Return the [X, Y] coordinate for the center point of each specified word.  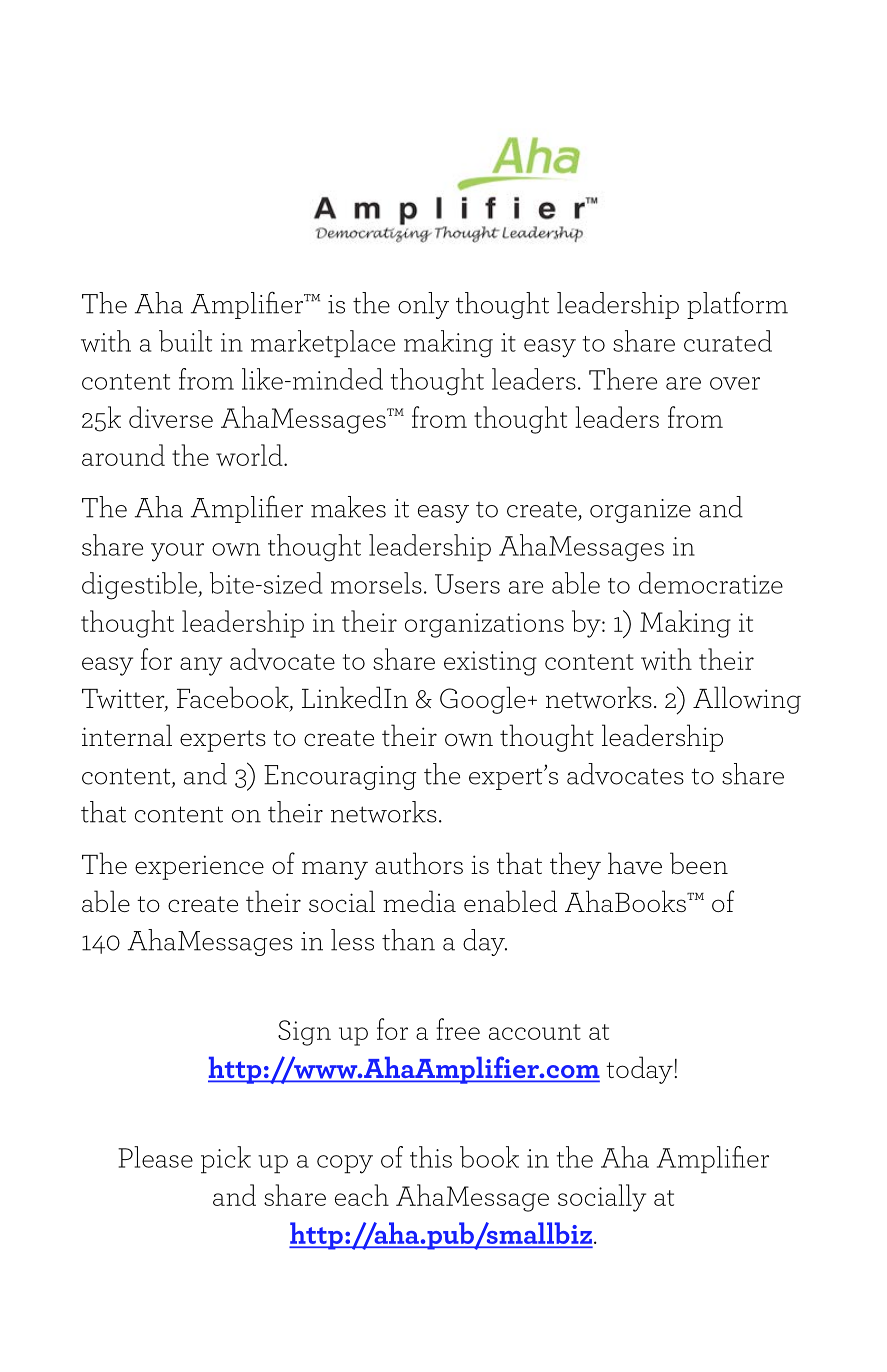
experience [199, 867]
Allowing [747, 700]
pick [226, 1160]
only [423, 305]
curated [728, 341]
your [177, 552]
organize [640, 511]
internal [127, 735]
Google [483, 700]
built [185, 341]
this [431, 1157]
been [699, 863]
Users [467, 584]
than [408, 940]
